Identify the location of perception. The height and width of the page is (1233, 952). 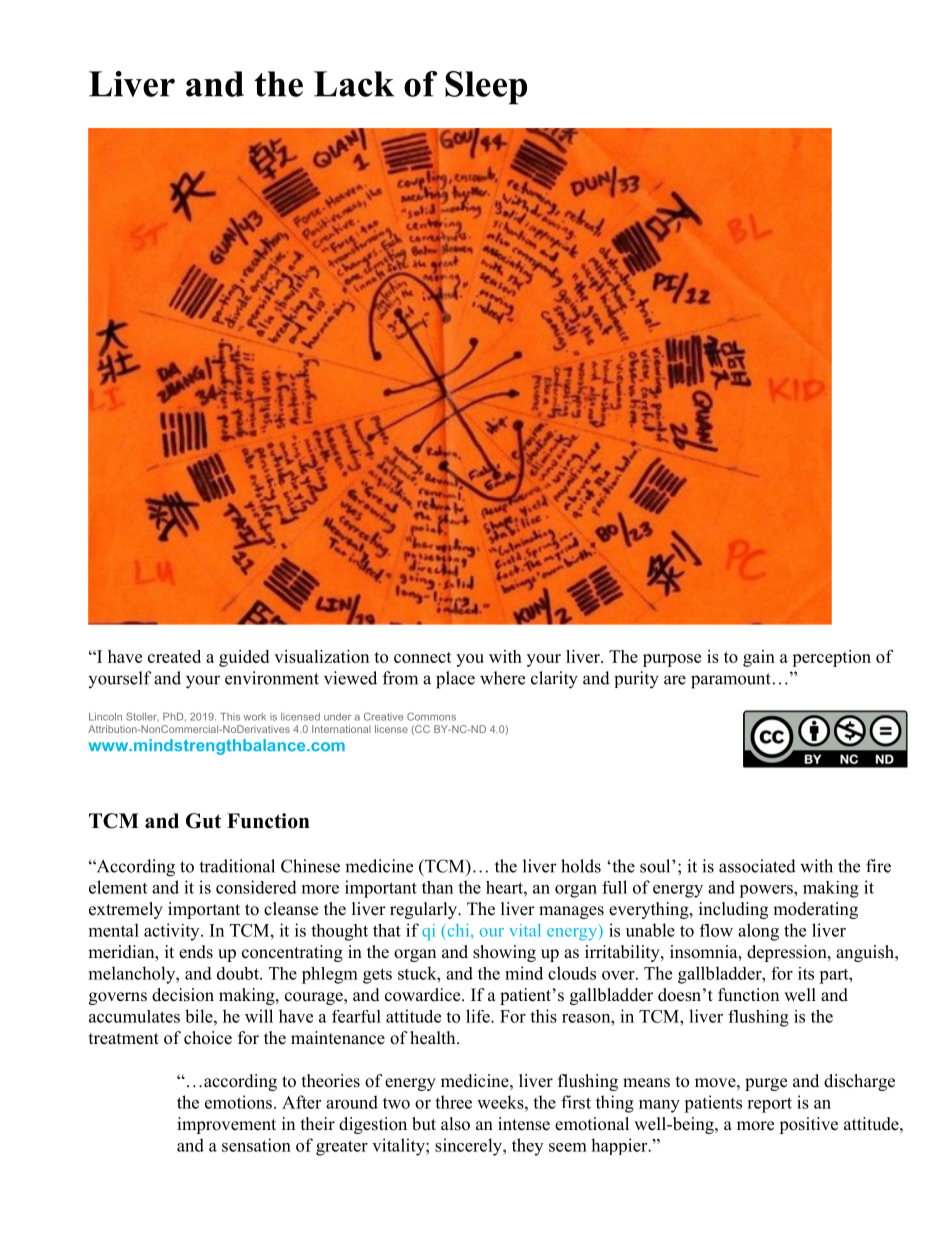
(831, 658).
